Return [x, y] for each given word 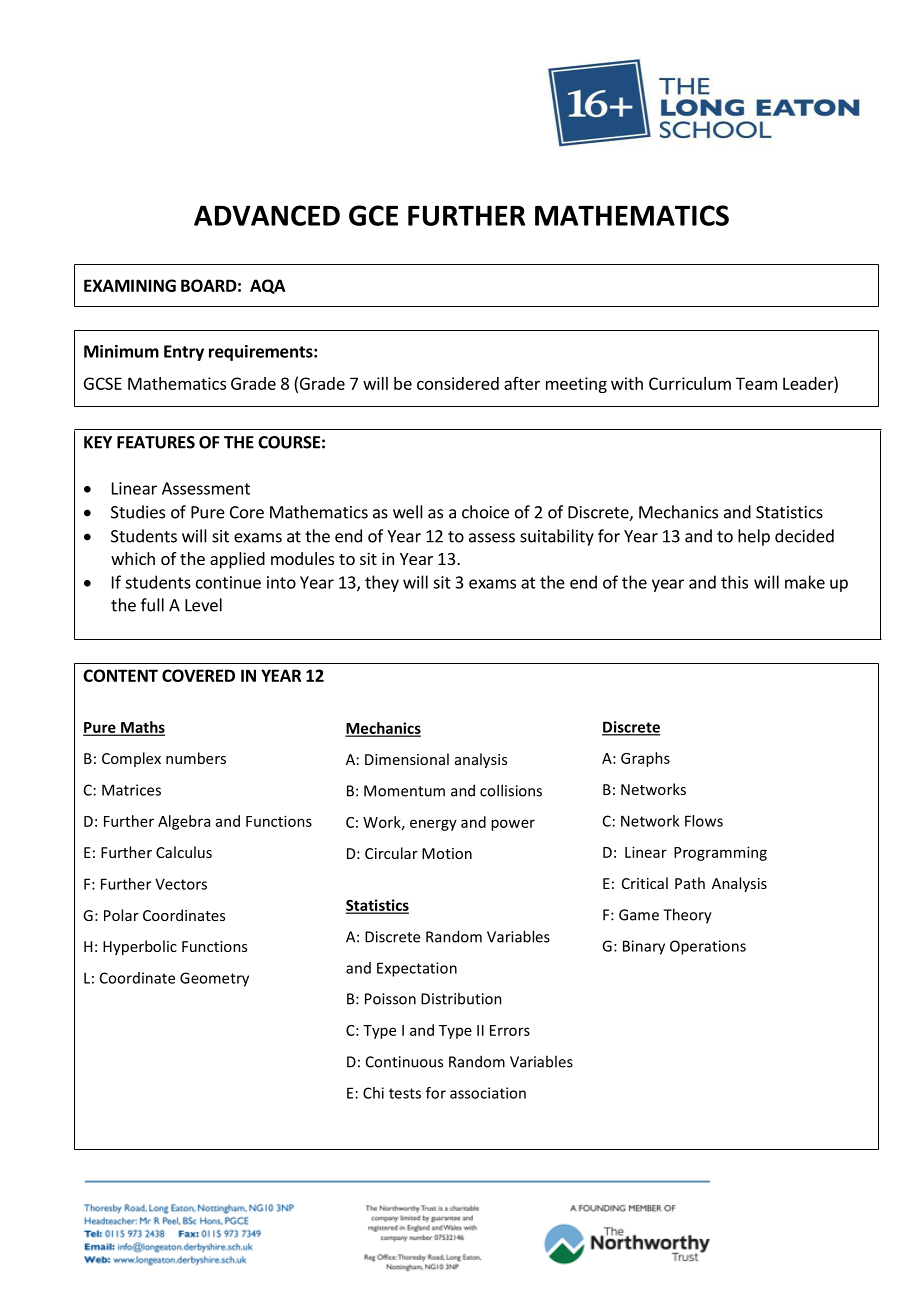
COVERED [198, 675]
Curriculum [690, 383]
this [734, 582]
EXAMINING [130, 285]
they [382, 583]
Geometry [214, 979]
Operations [708, 947]
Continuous [404, 1062]
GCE [373, 215]
